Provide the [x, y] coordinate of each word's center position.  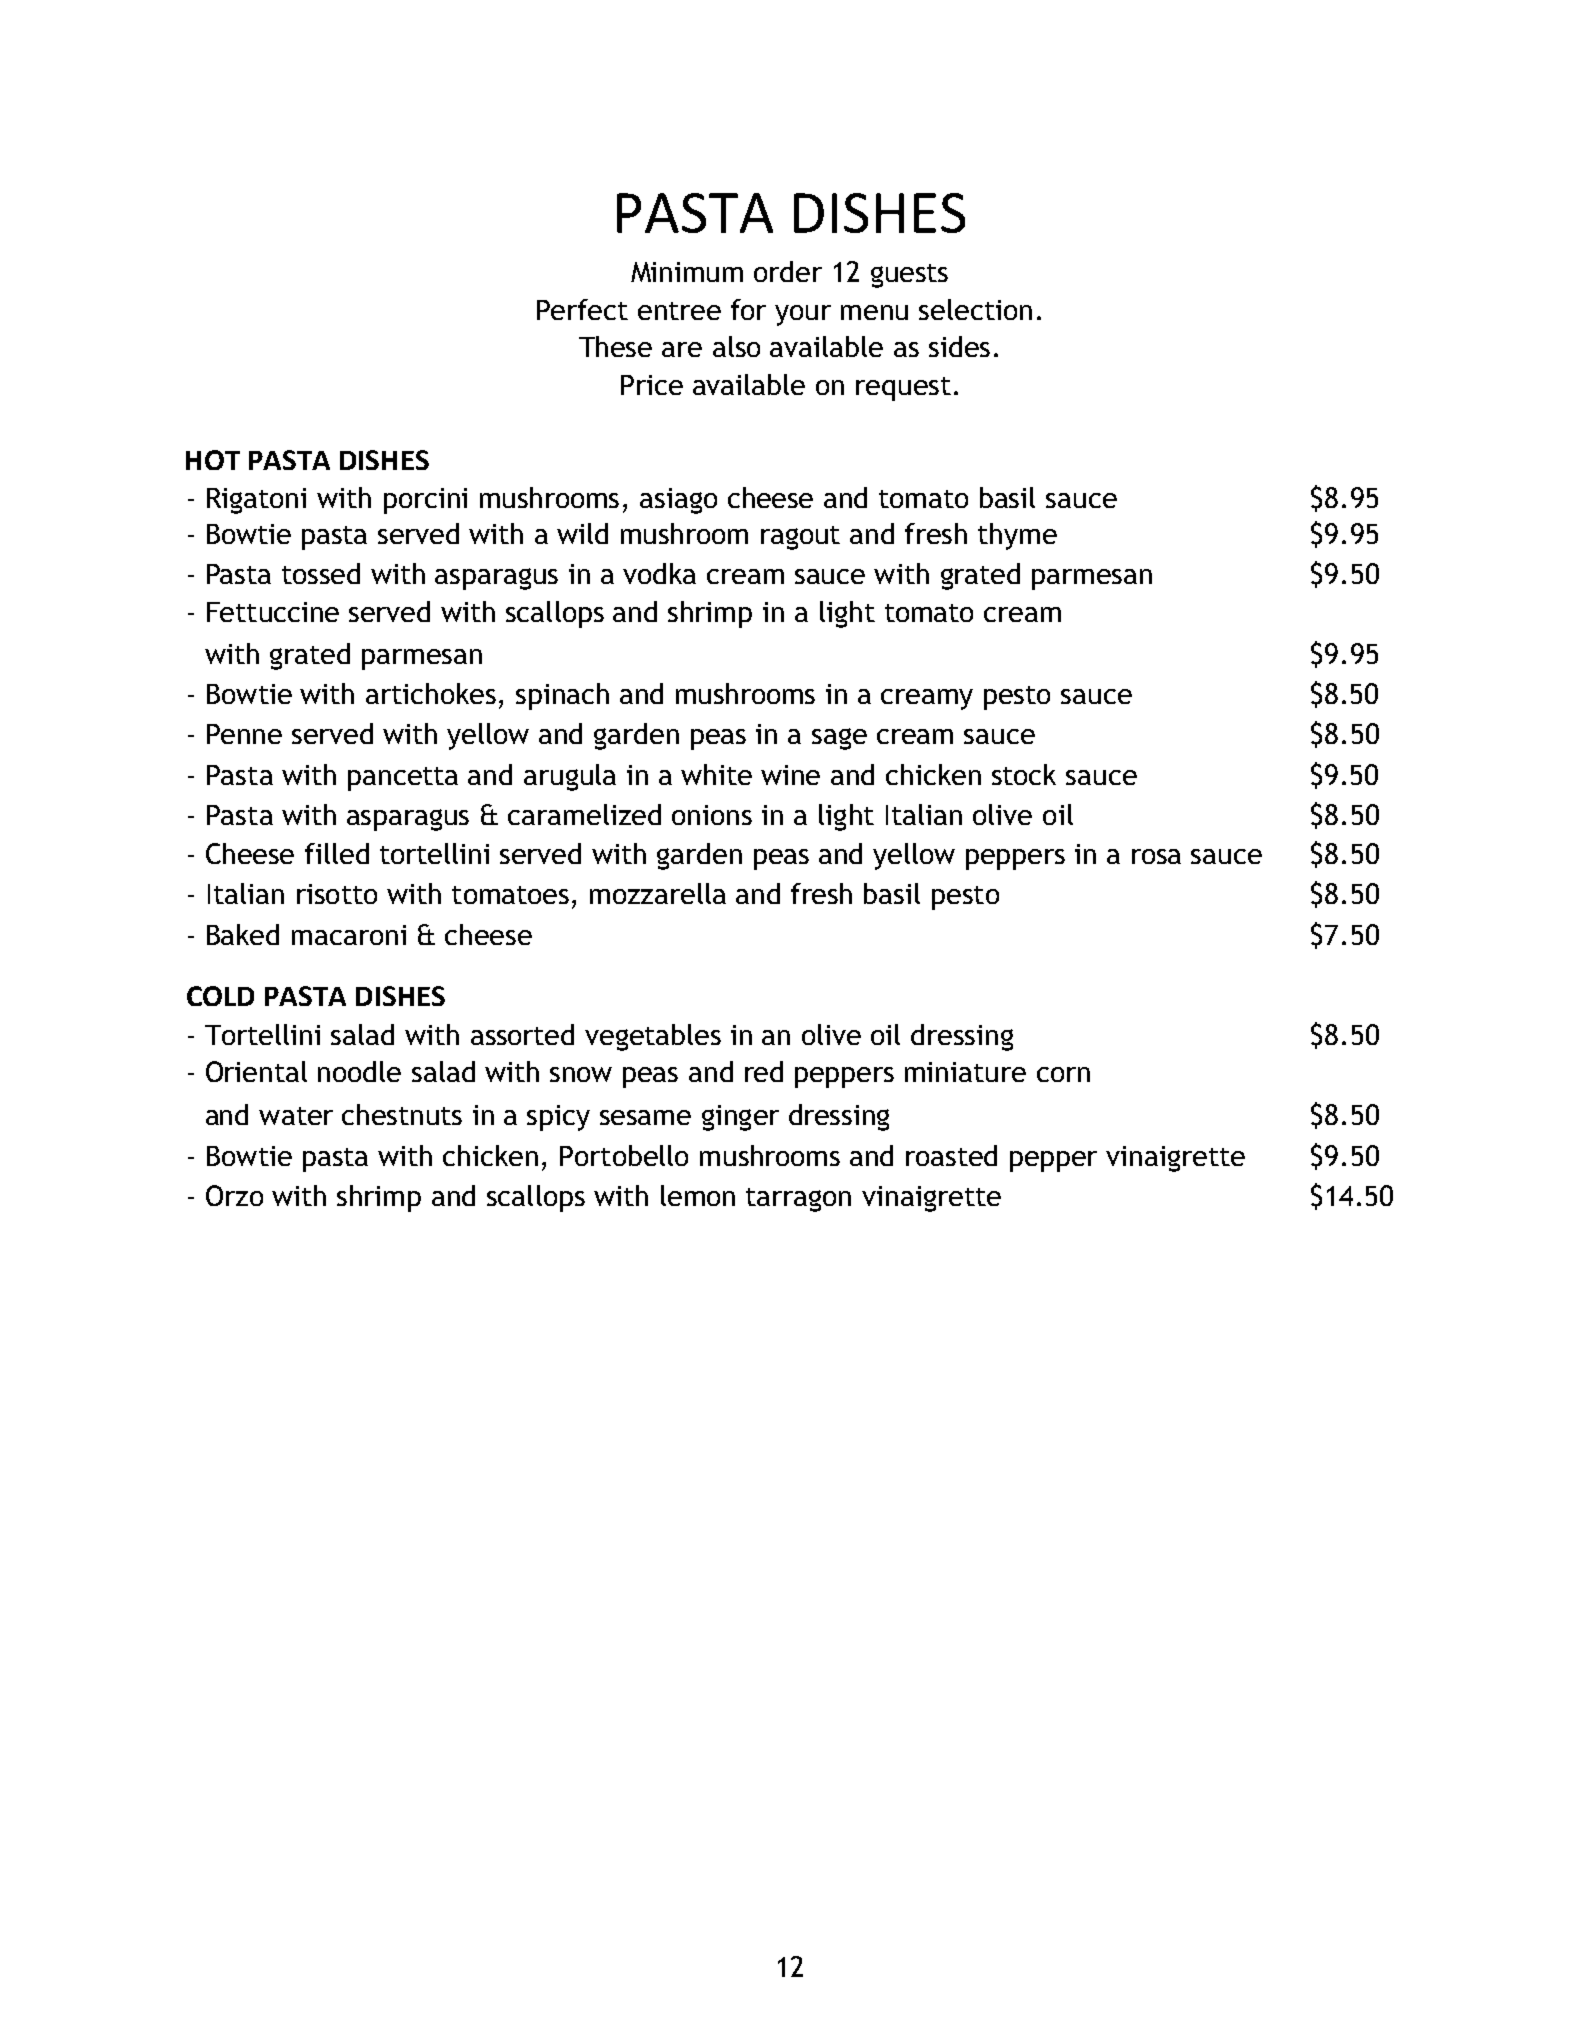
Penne [244, 734]
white [716, 774]
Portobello [624, 1155]
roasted [951, 1155]
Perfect [582, 309]
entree [679, 311]
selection [975, 309]
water [296, 1116]
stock [1024, 774]
